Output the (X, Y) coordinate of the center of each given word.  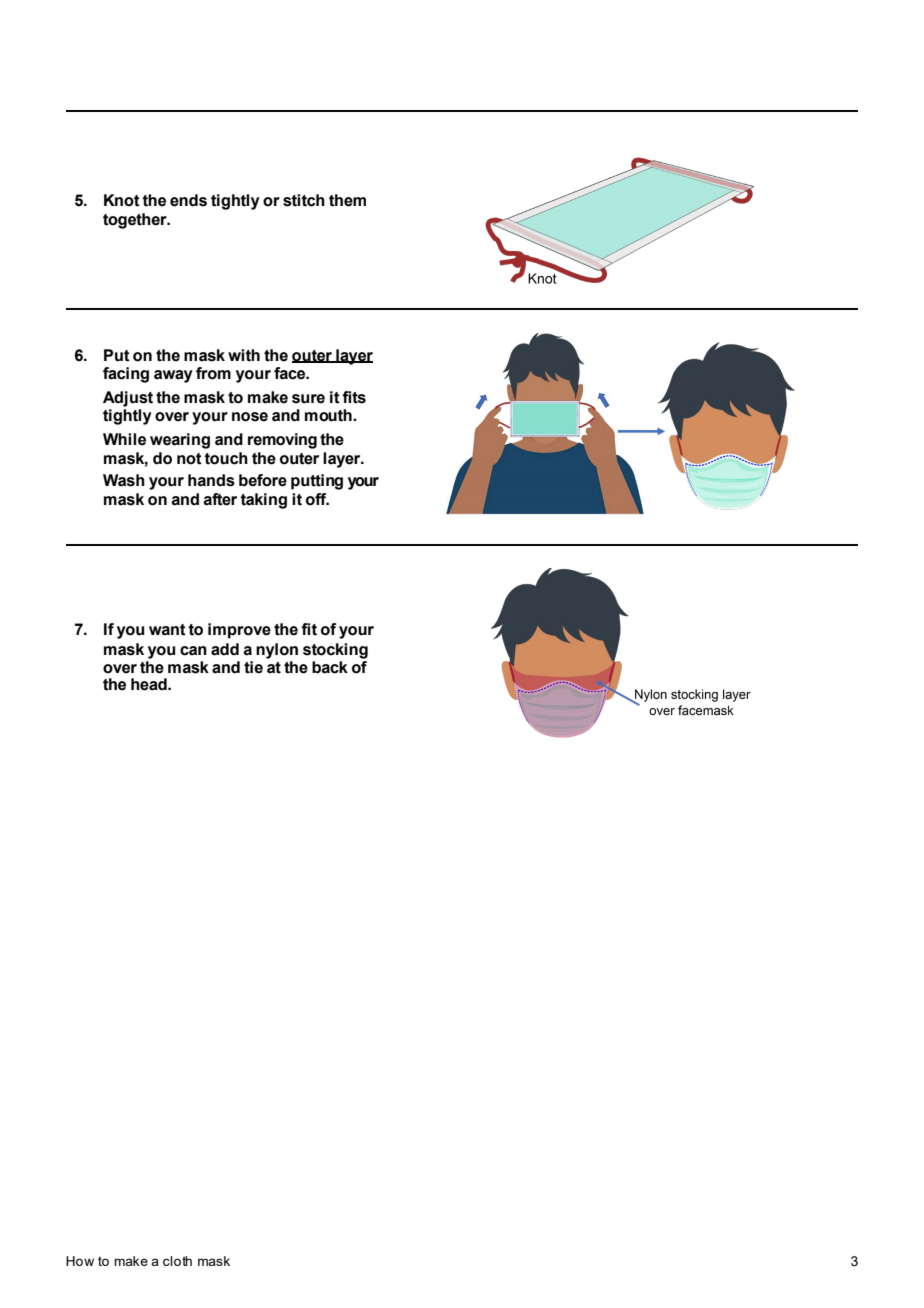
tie (253, 667)
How (80, 1261)
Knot (122, 200)
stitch (304, 200)
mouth (329, 415)
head (150, 684)
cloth (177, 1261)
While (124, 439)
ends (188, 200)
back (330, 667)
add (225, 649)
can (193, 651)
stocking (335, 651)
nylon (277, 651)
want (167, 630)
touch (226, 458)
